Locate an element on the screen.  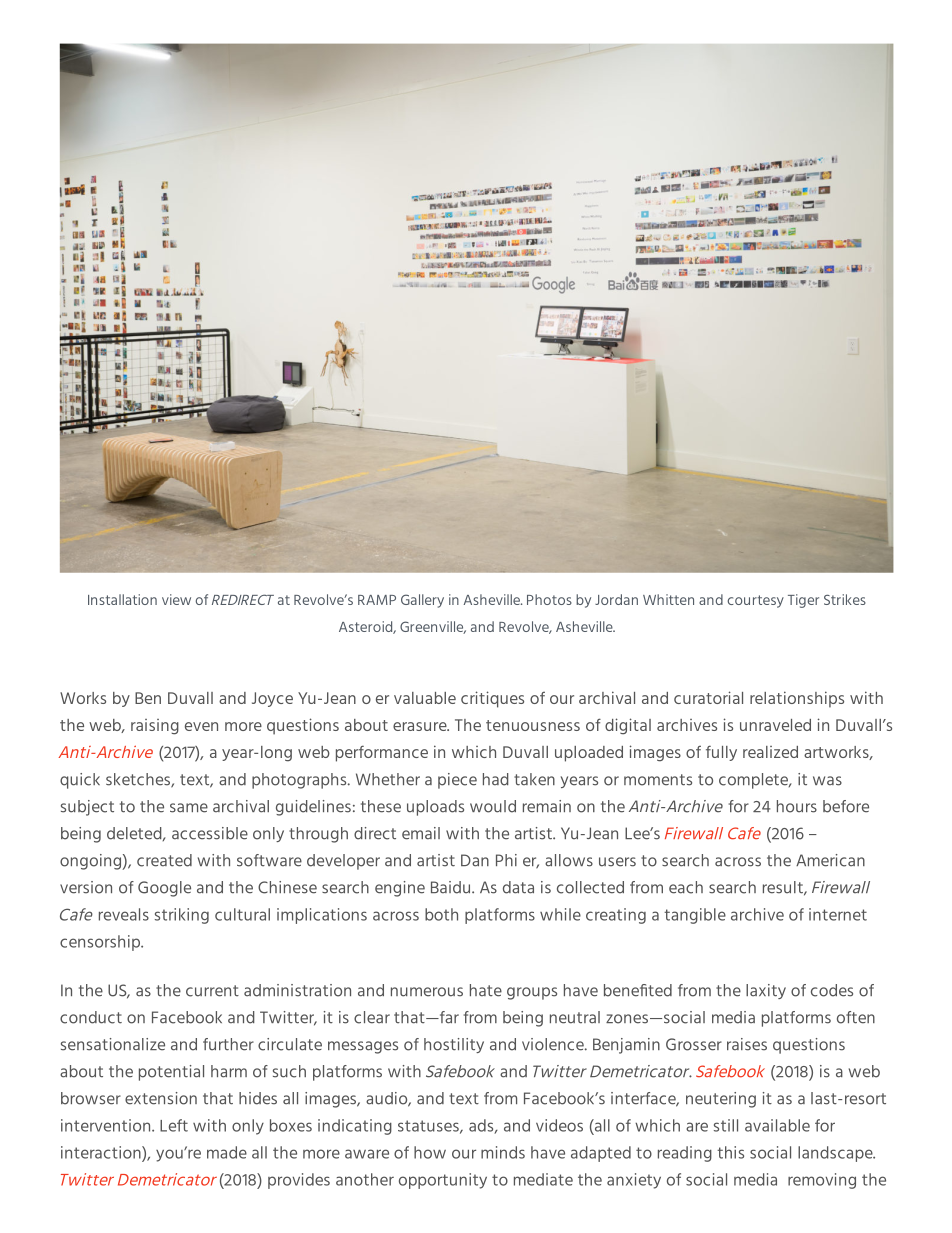
accessible is located at coordinates (210, 833).
